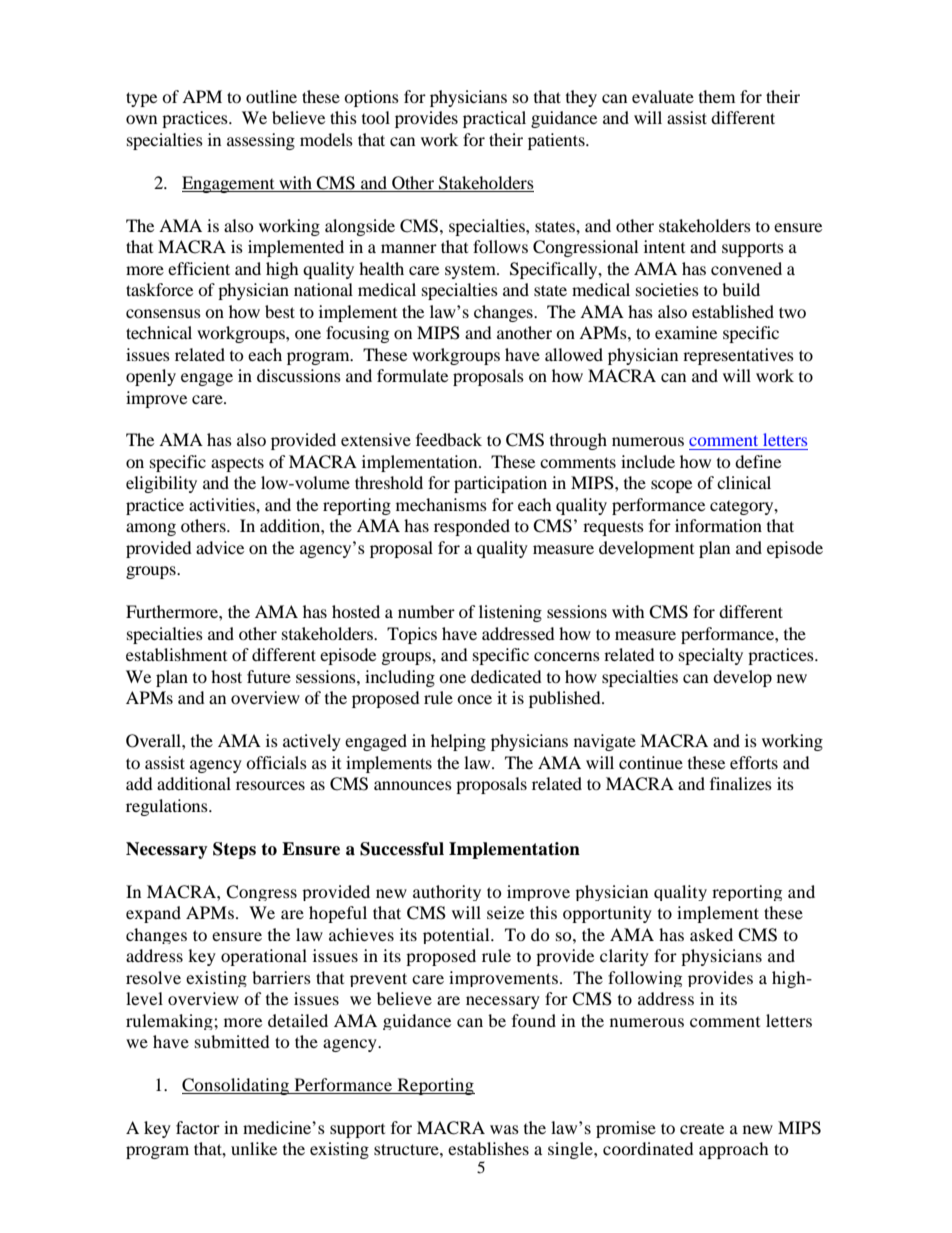 This document has height=1233, width=952. I want to click on announces, so click(413, 785).
